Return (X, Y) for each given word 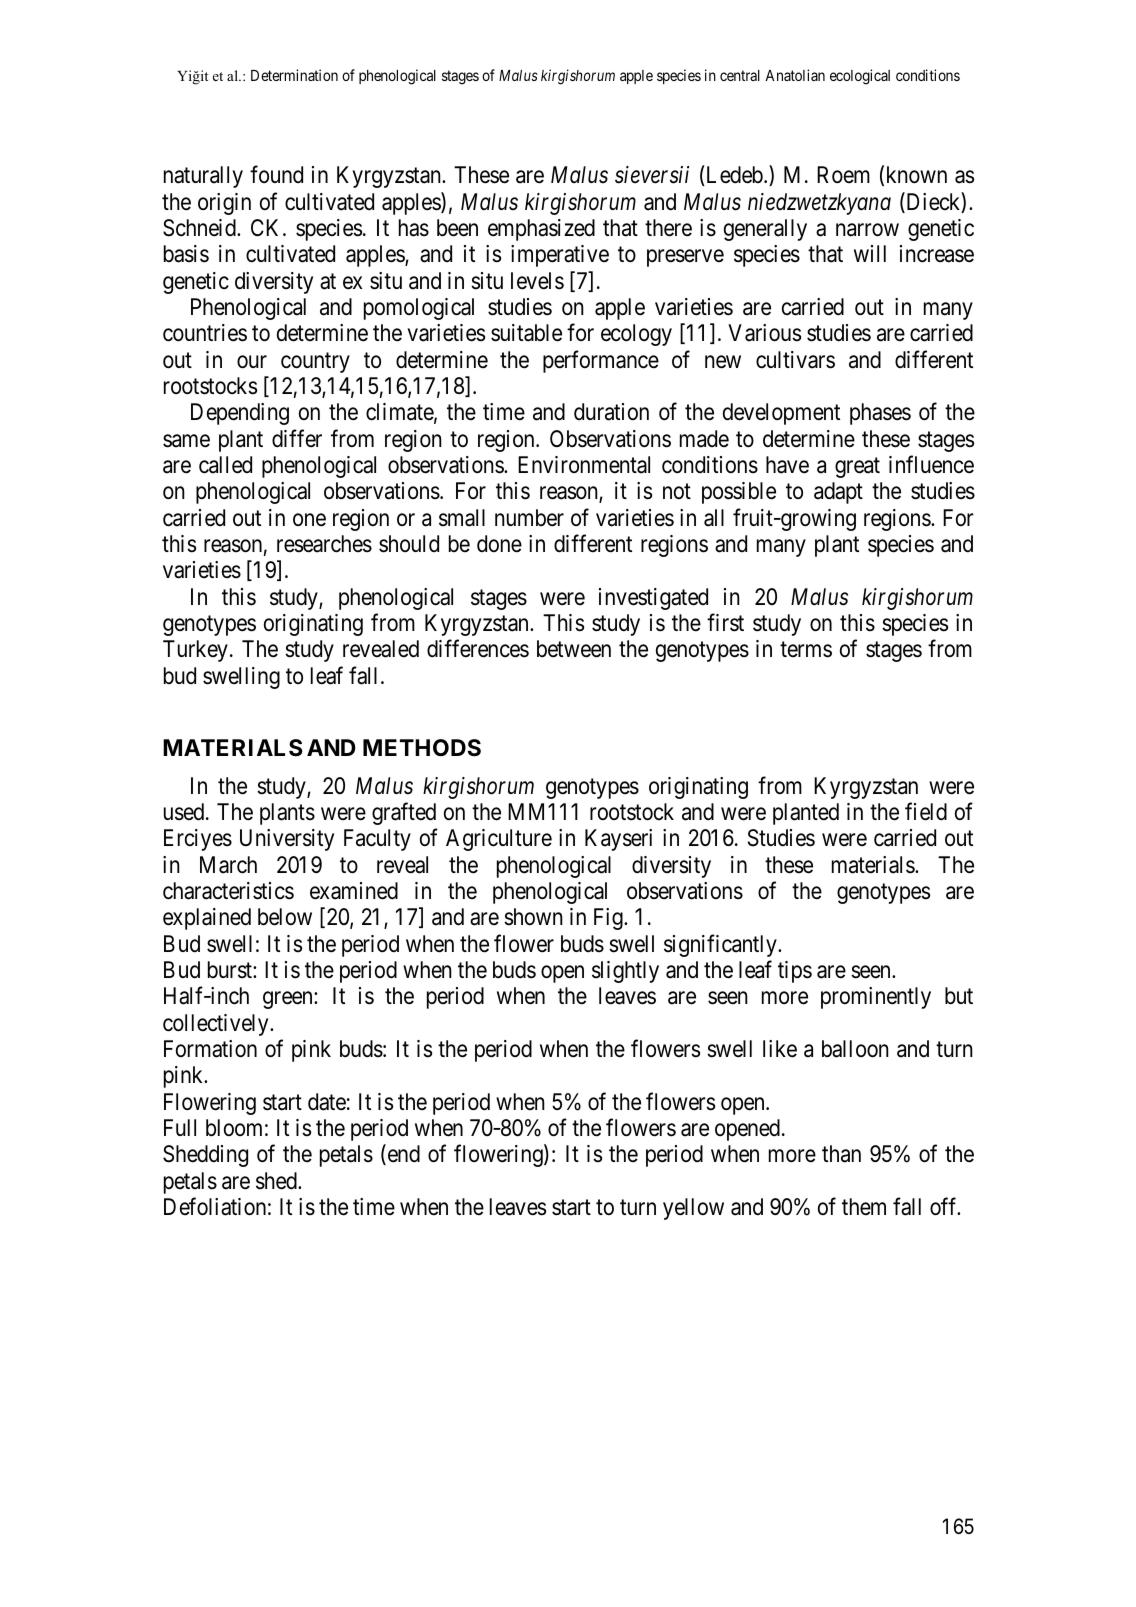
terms (806, 650)
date (327, 1102)
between (574, 649)
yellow (693, 1209)
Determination (294, 75)
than (841, 1154)
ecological (860, 77)
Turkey (195, 651)
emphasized (541, 230)
